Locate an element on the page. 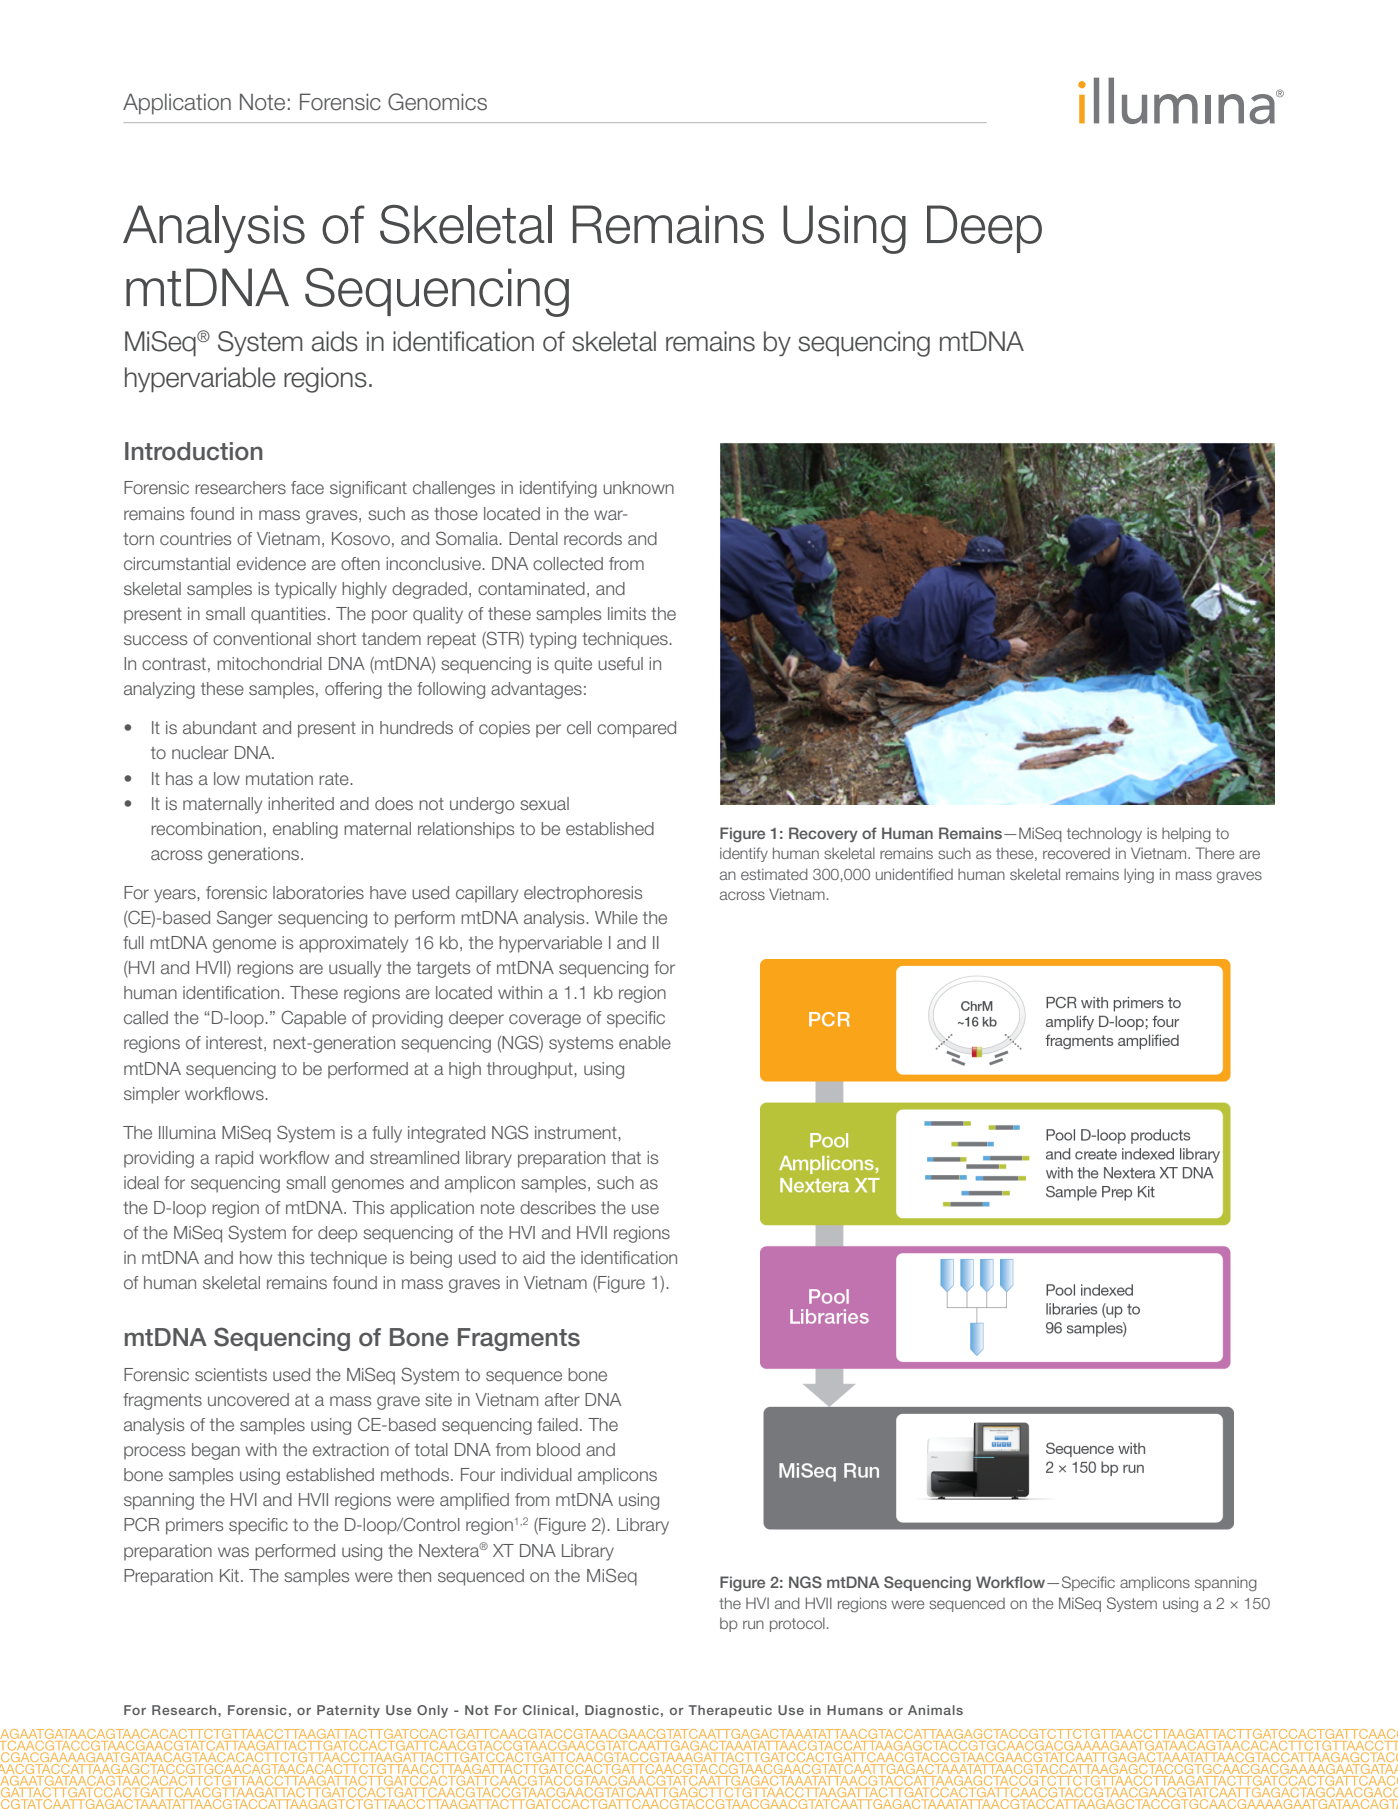 The image size is (1398, 1809). lying is located at coordinates (1139, 875).
